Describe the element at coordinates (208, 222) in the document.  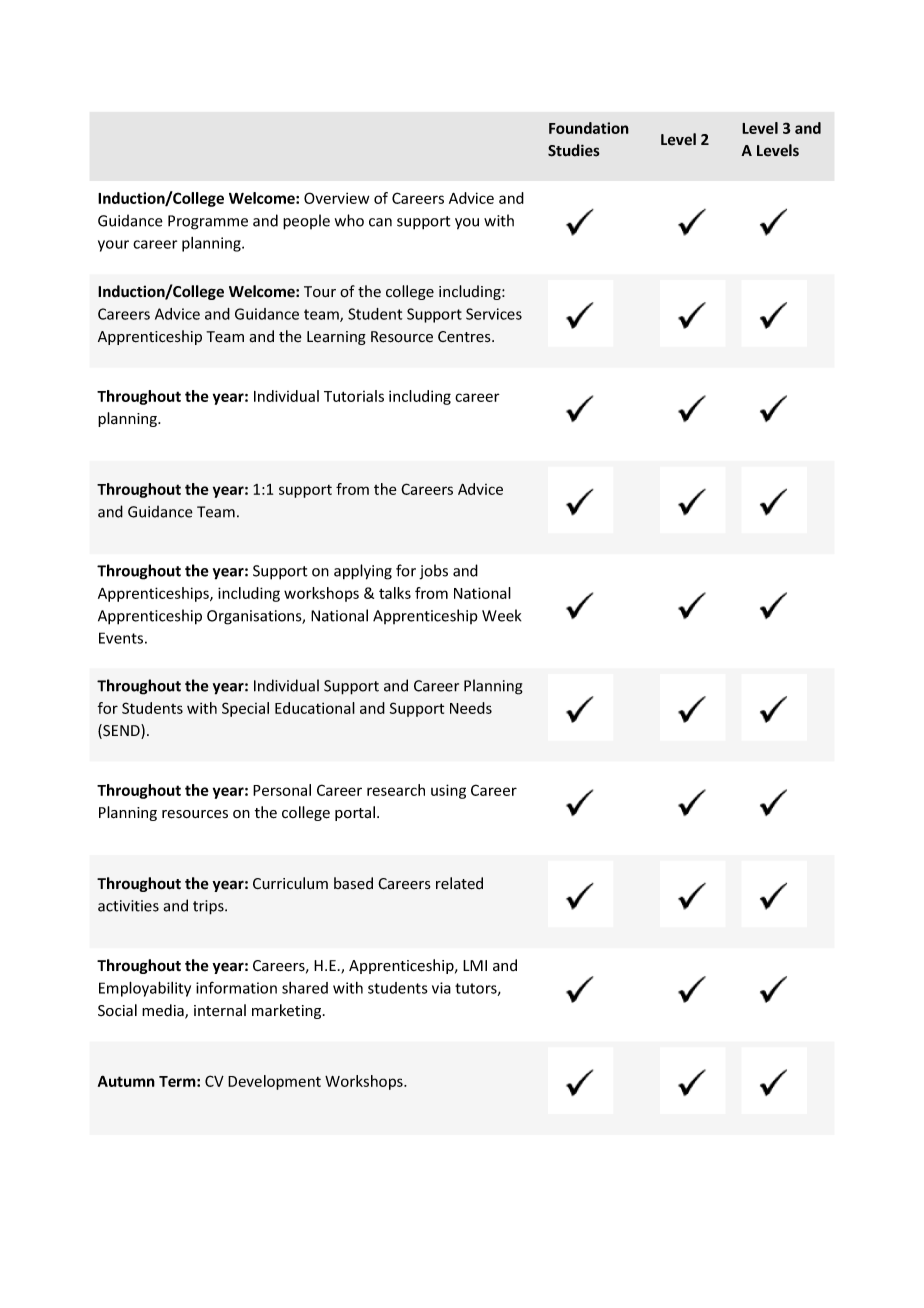
I see `Programme` at that location.
